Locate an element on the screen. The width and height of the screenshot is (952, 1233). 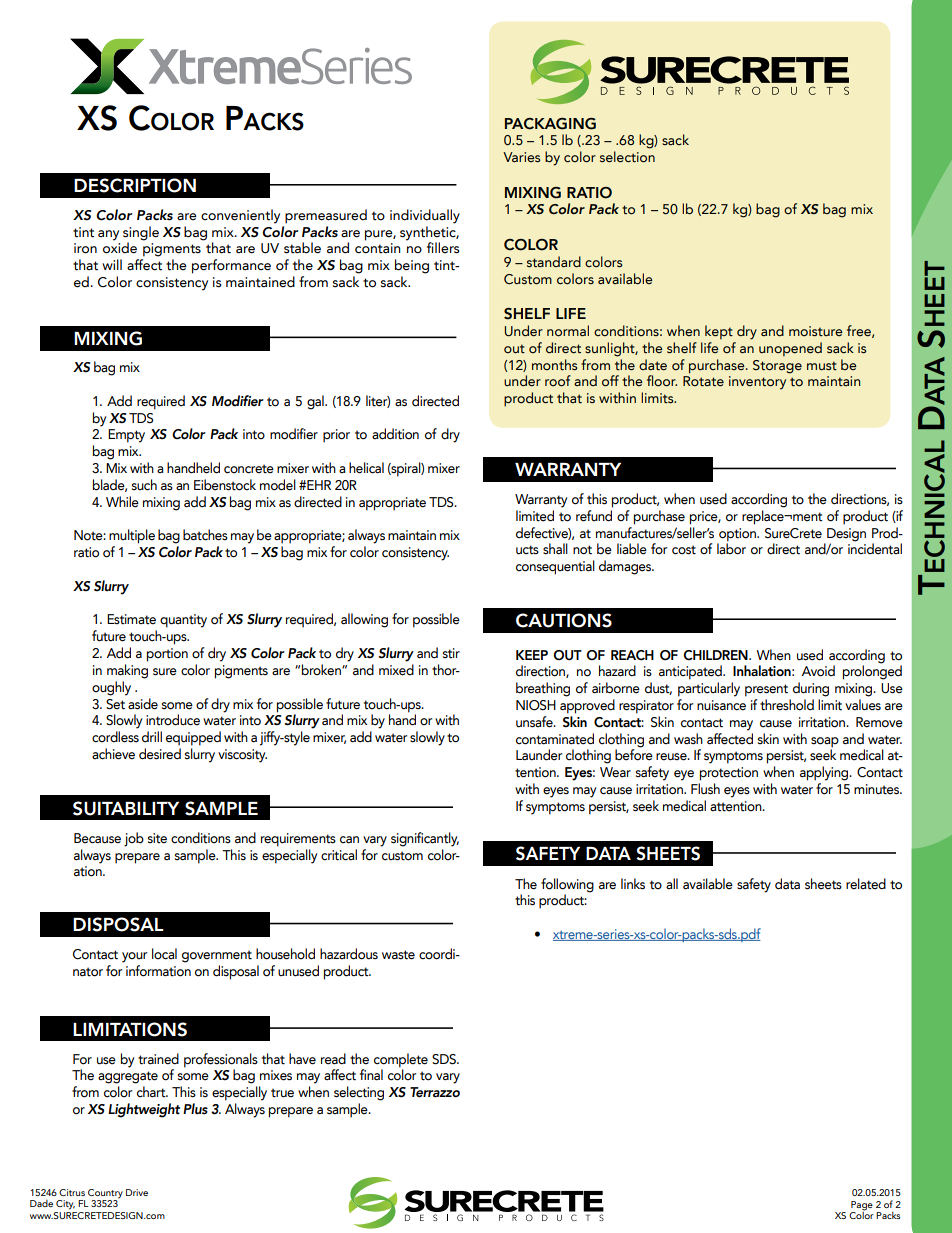
Estimate is located at coordinates (131, 619).
